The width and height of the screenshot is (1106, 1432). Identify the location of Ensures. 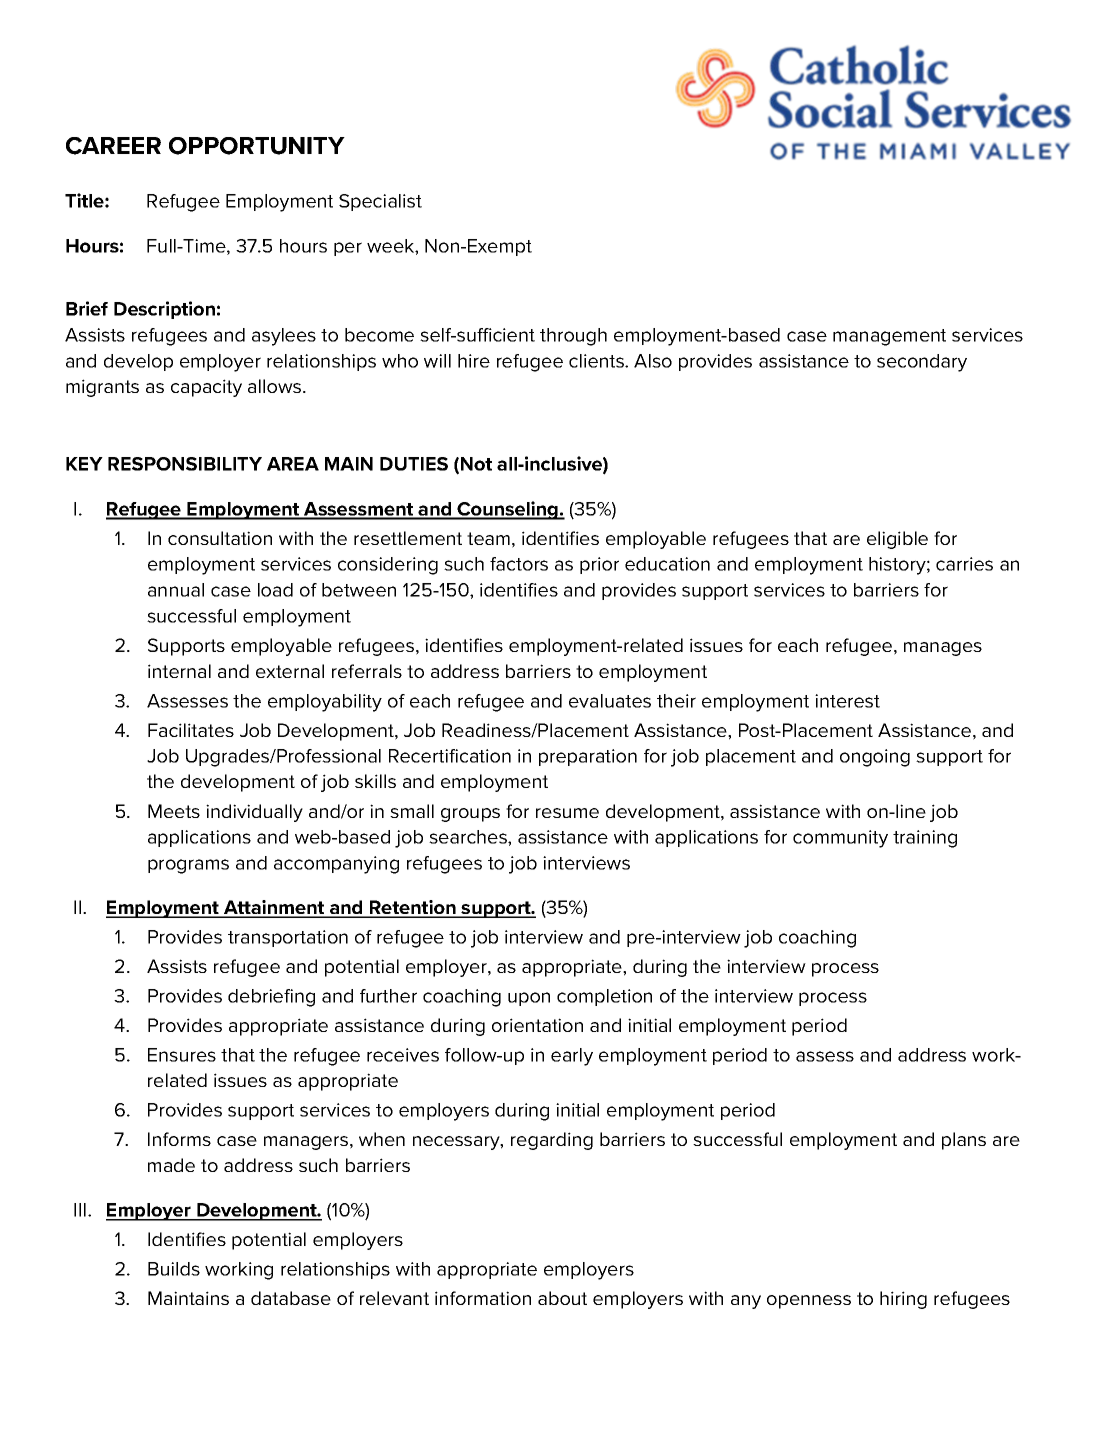
(182, 1055).
